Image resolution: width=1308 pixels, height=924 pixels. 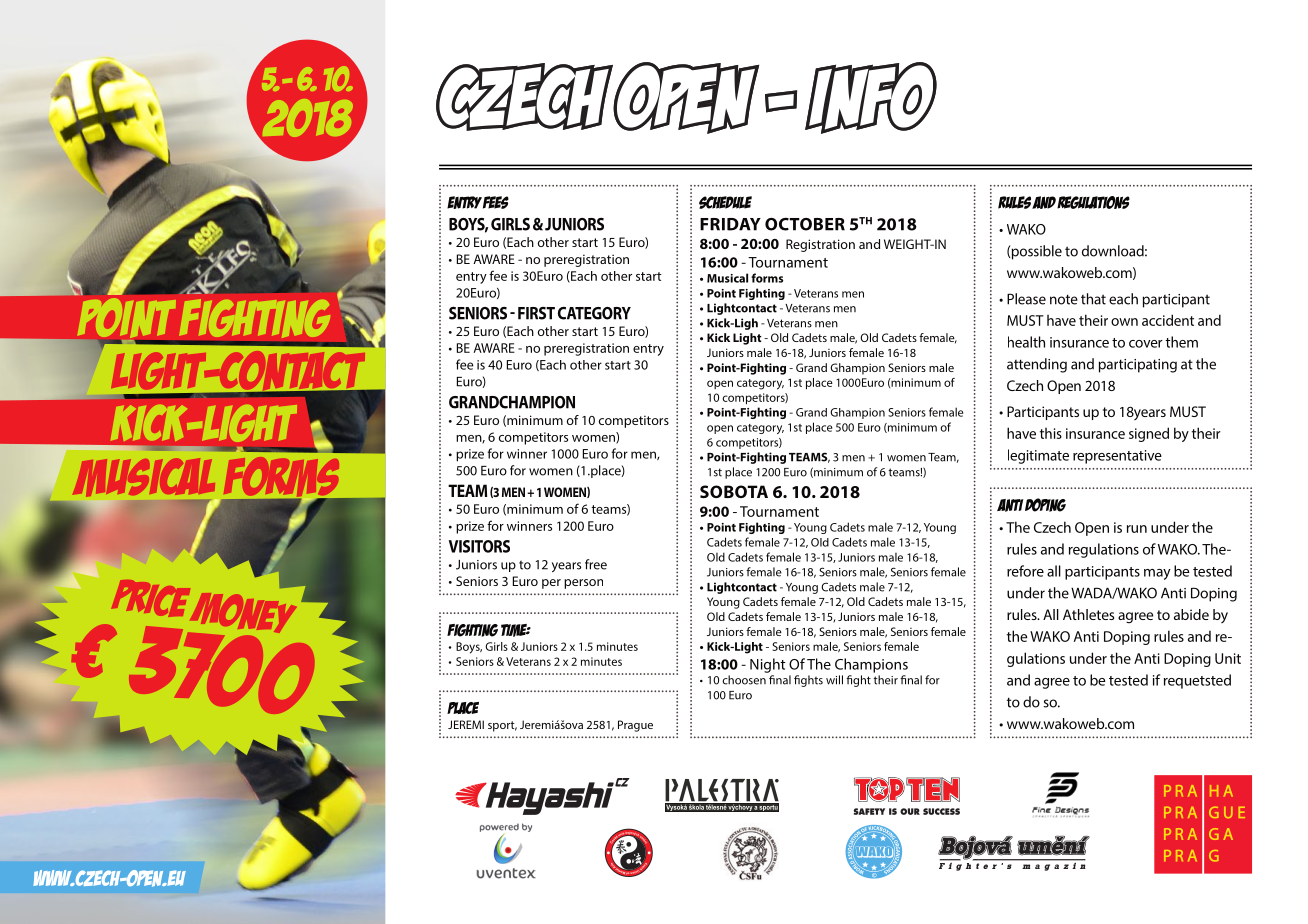 I want to click on that, so click(x=1093, y=299).
